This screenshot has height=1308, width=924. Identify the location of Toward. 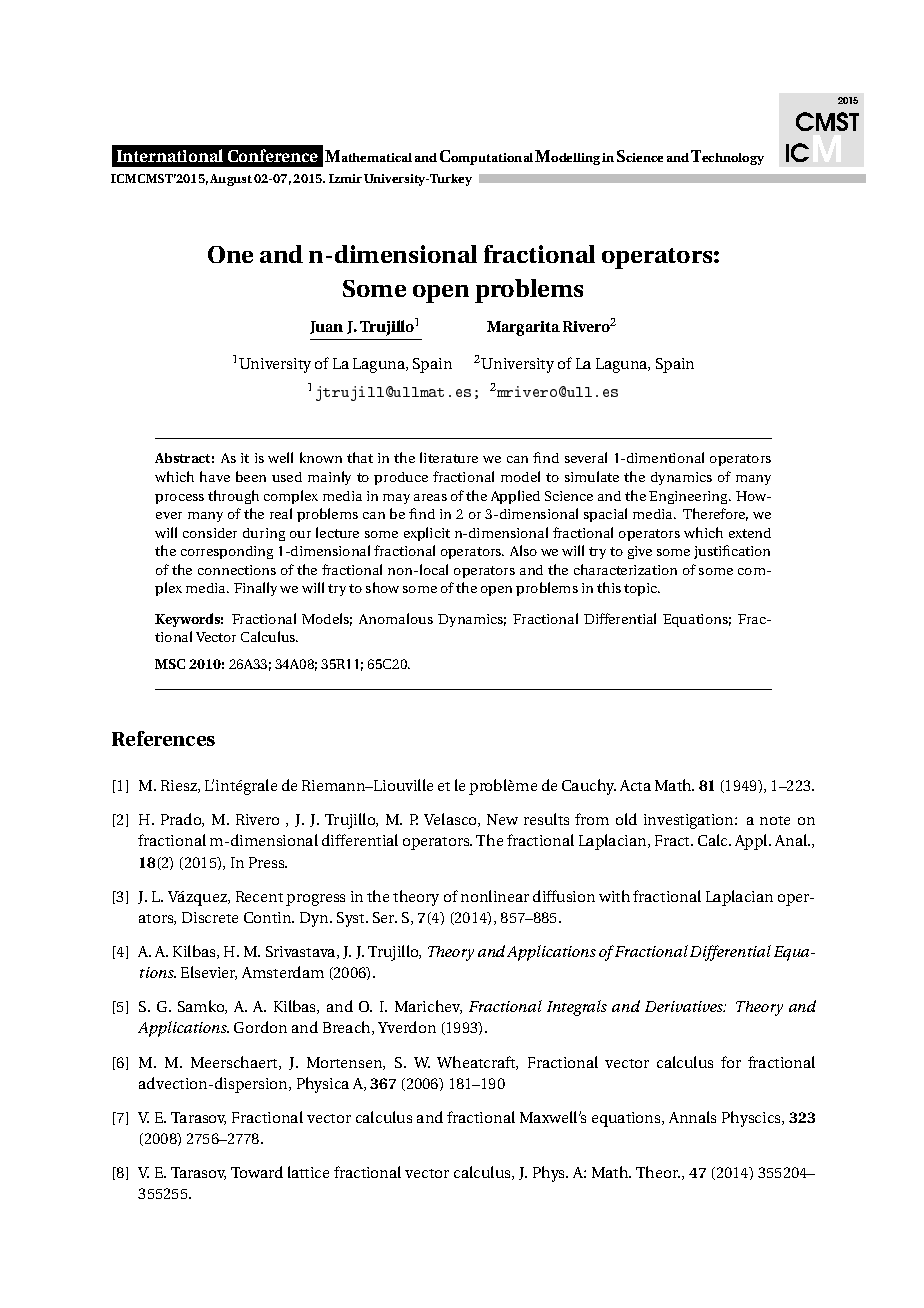
(257, 1172).
